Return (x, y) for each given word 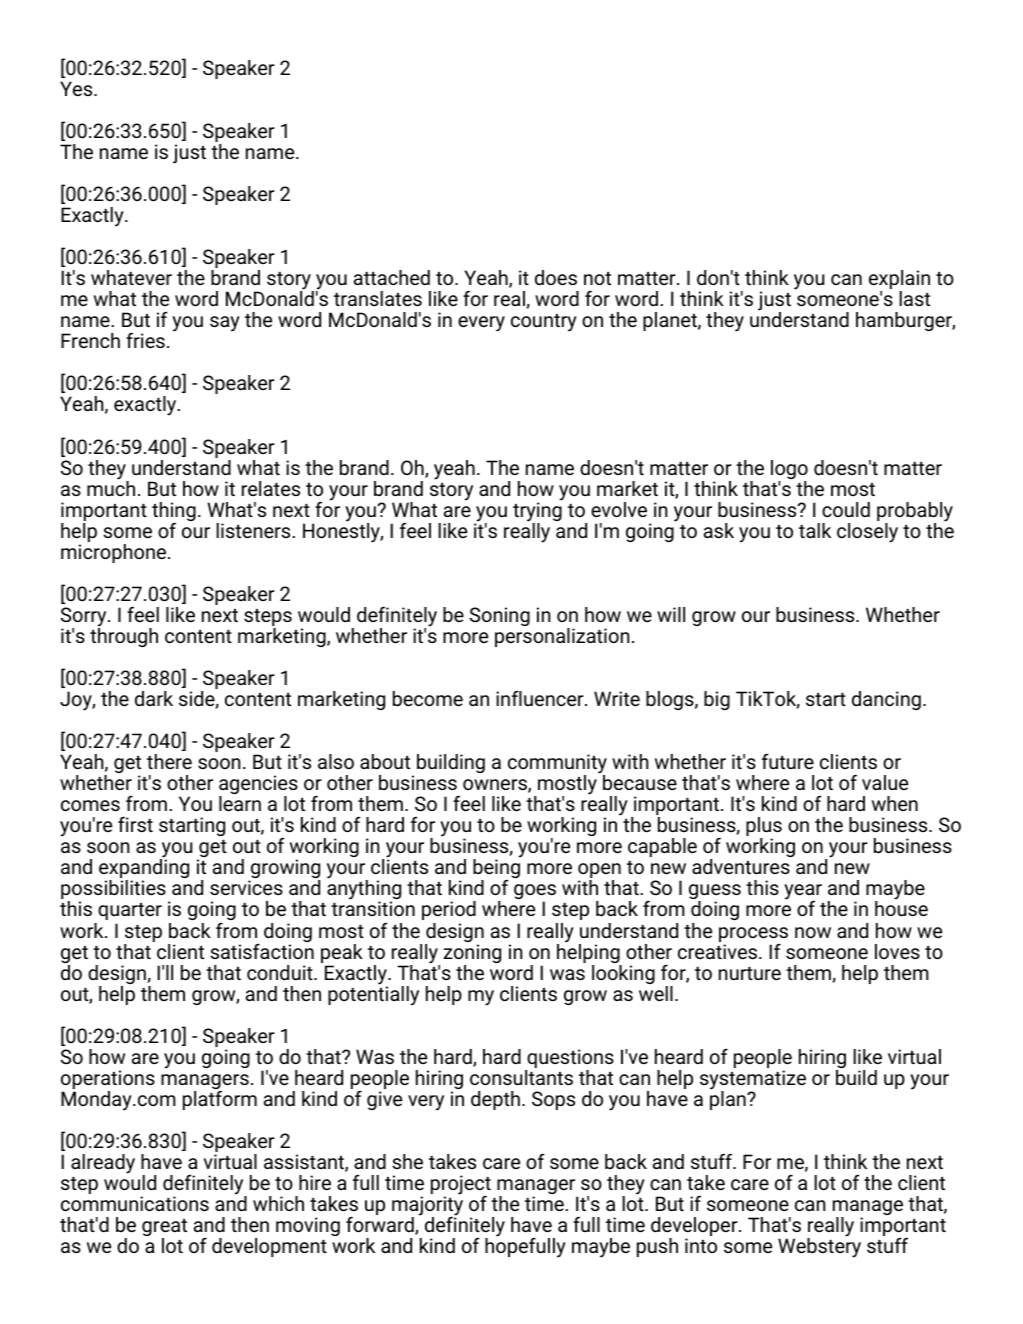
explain (899, 281)
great (164, 1229)
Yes (77, 88)
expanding (144, 869)
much (111, 487)
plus (764, 828)
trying (537, 512)
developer (695, 1228)
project (461, 1186)
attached (392, 277)
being (496, 869)
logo (789, 471)
